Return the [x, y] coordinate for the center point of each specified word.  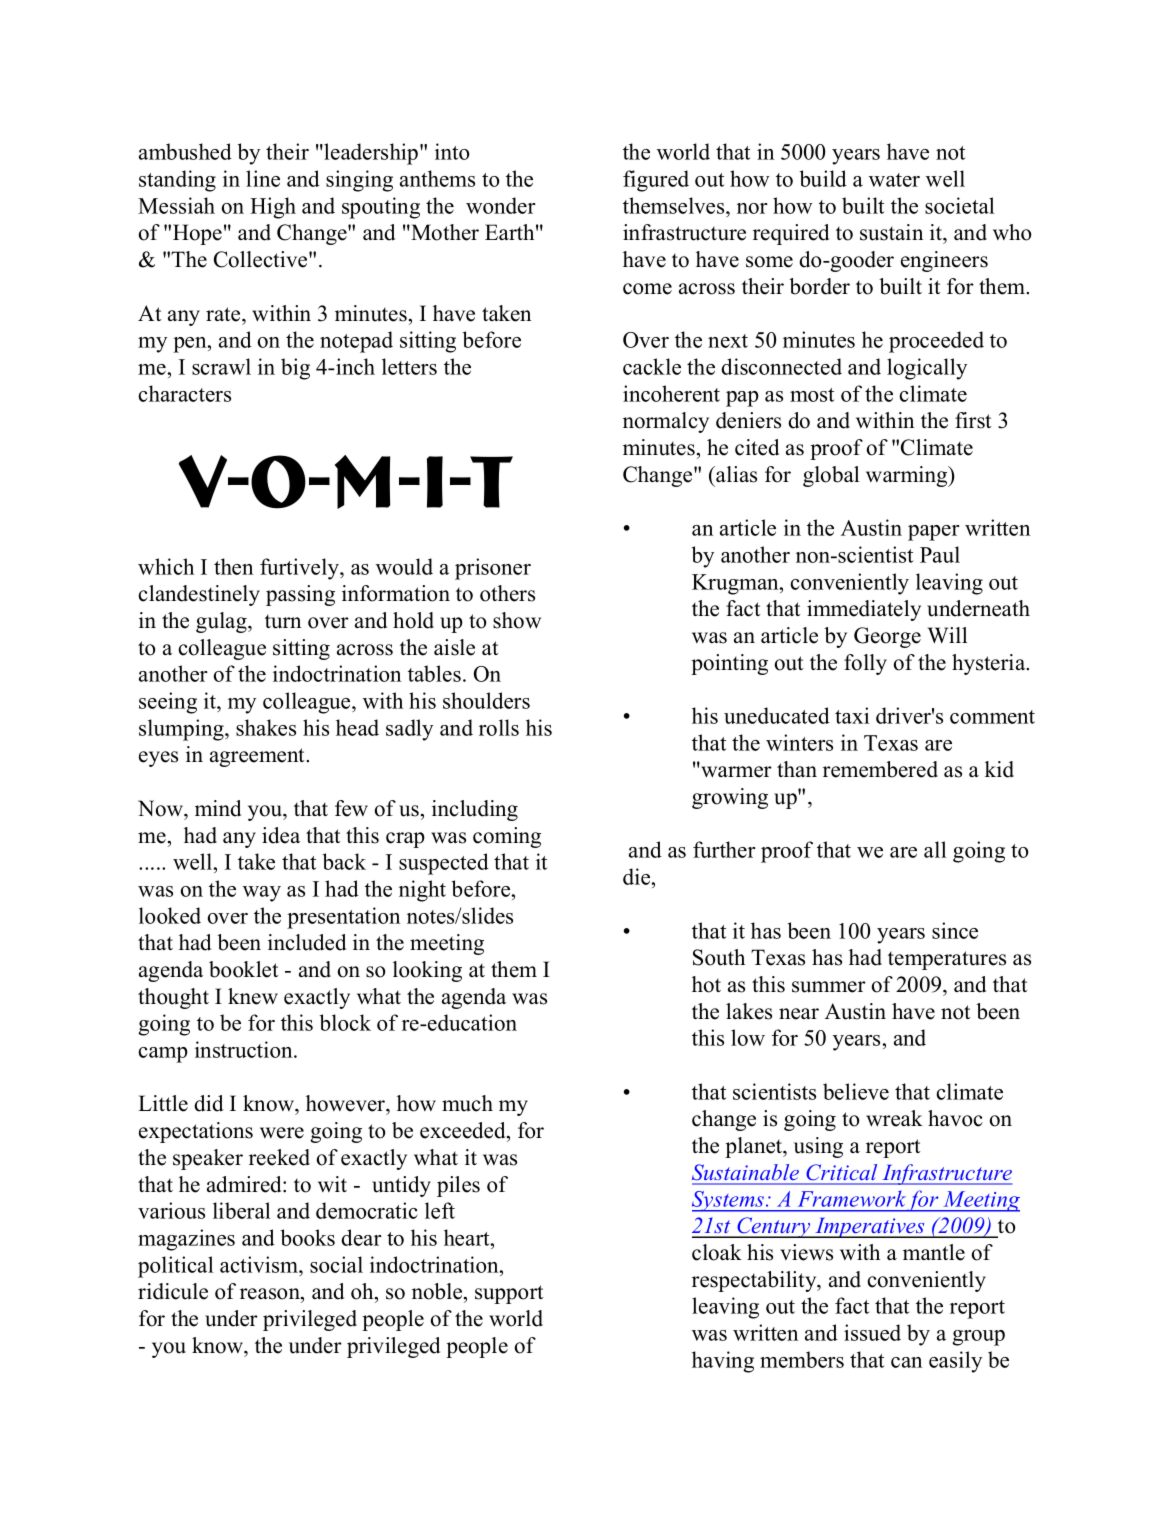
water [894, 180]
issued [872, 1332]
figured [656, 181]
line [263, 178]
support [509, 1294]
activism [260, 1264]
